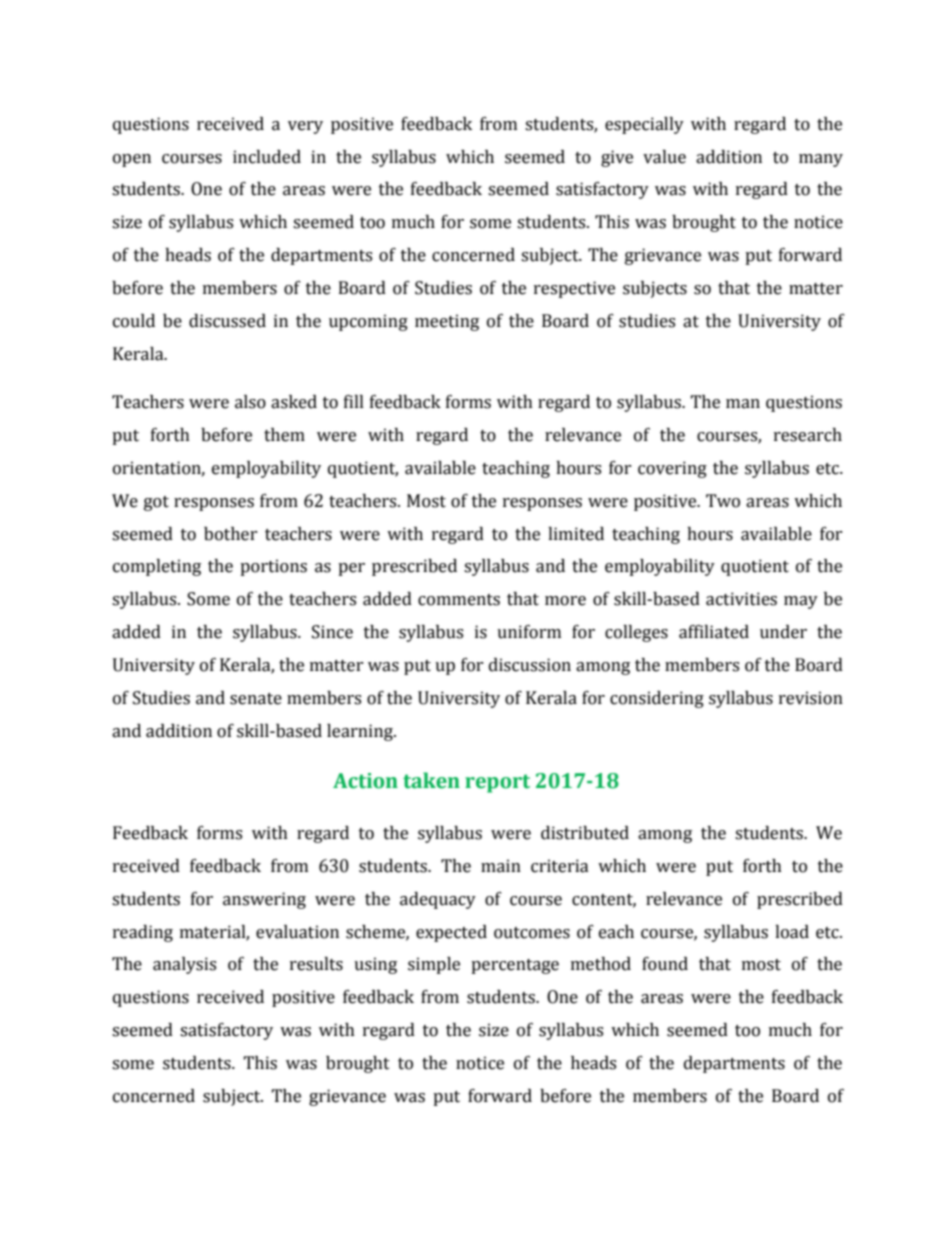  Describe the element at coordinates (530, 665) in the screenshot. I see `discussion` at that location.
